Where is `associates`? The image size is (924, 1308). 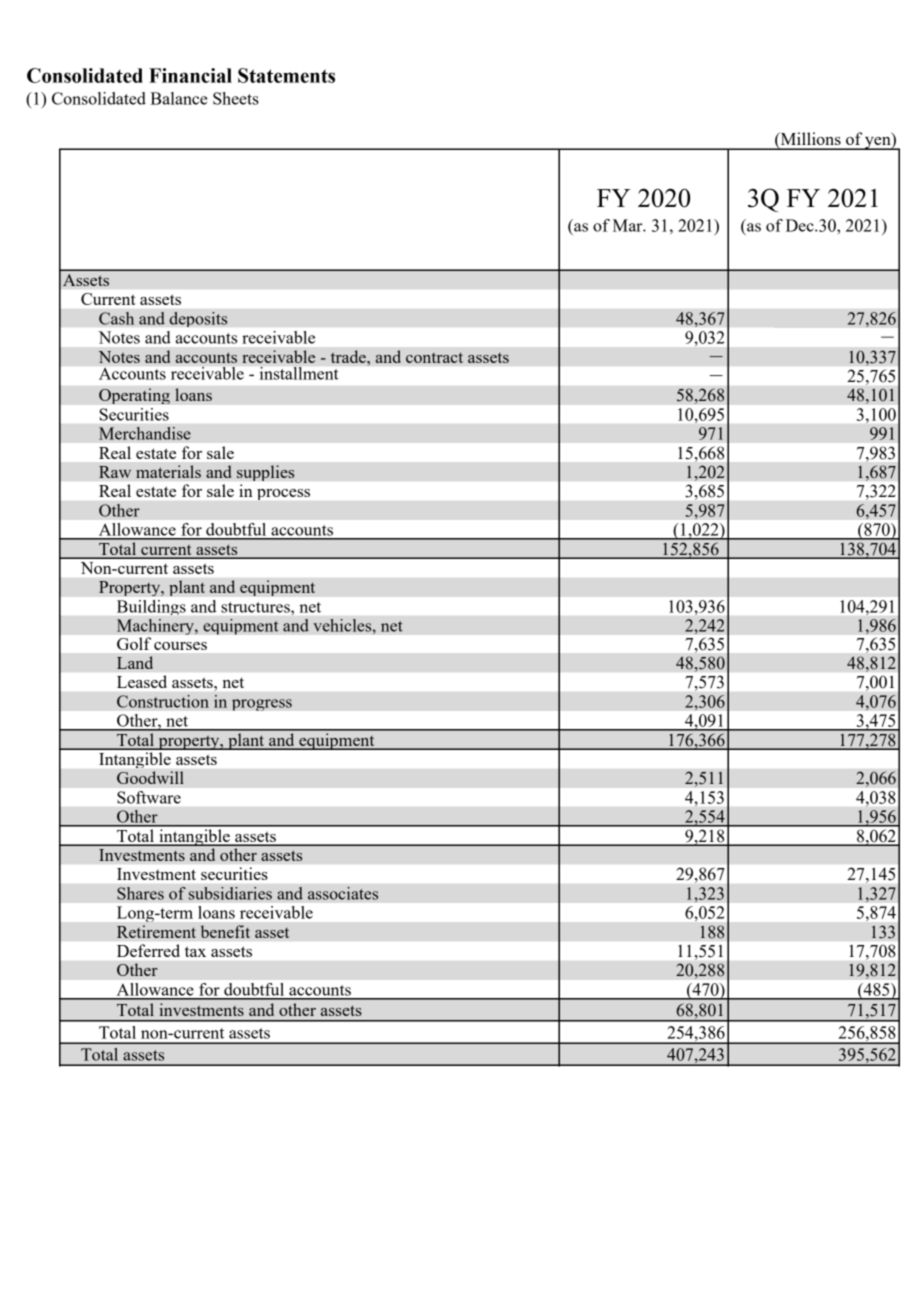 associates is located at coordinates (343, 893).
